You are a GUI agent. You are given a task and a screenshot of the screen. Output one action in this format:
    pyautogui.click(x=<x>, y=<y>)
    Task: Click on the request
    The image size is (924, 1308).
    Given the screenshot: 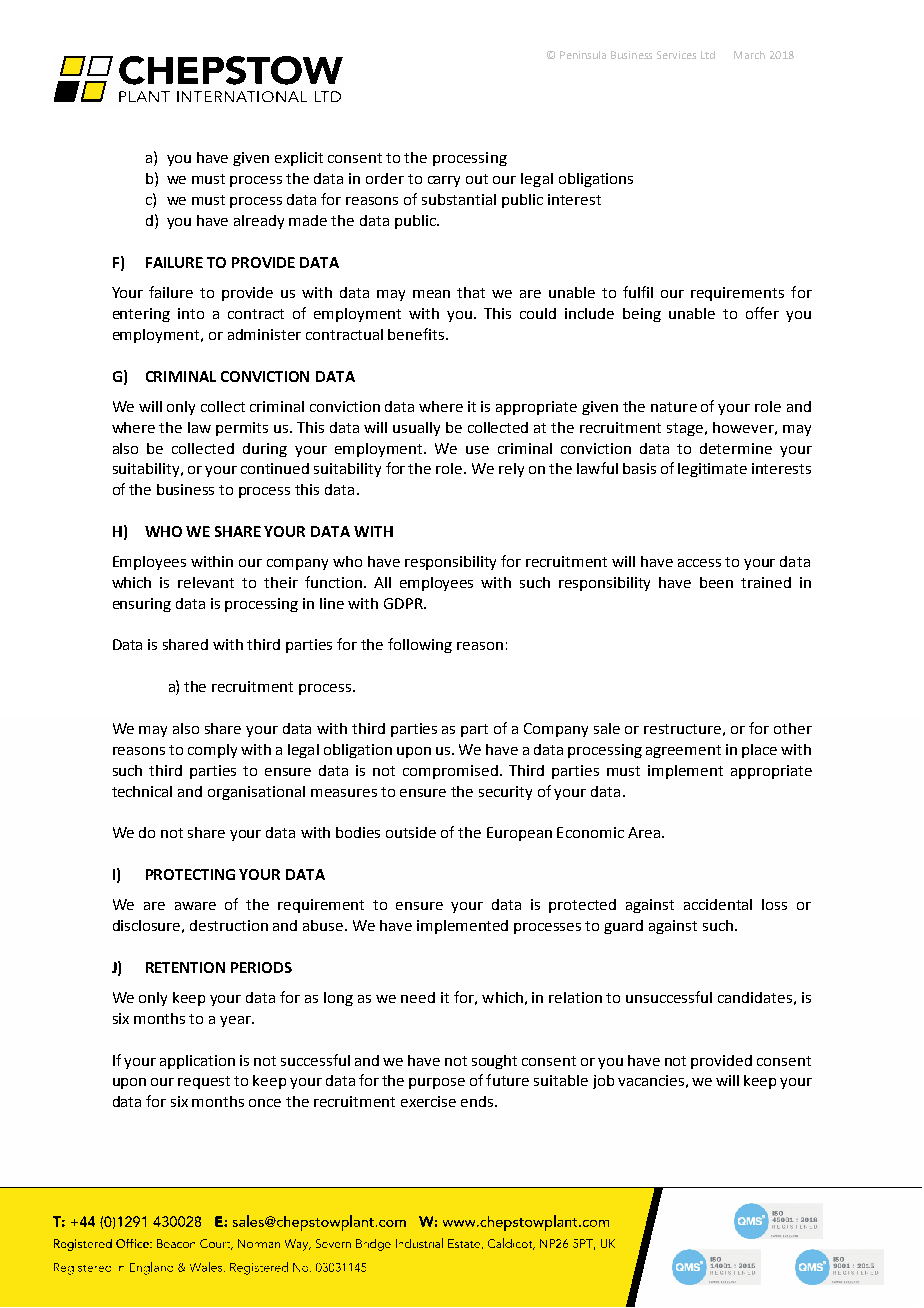 What is the action you would take?
    pyautogui.click(x=204, y=1082)
